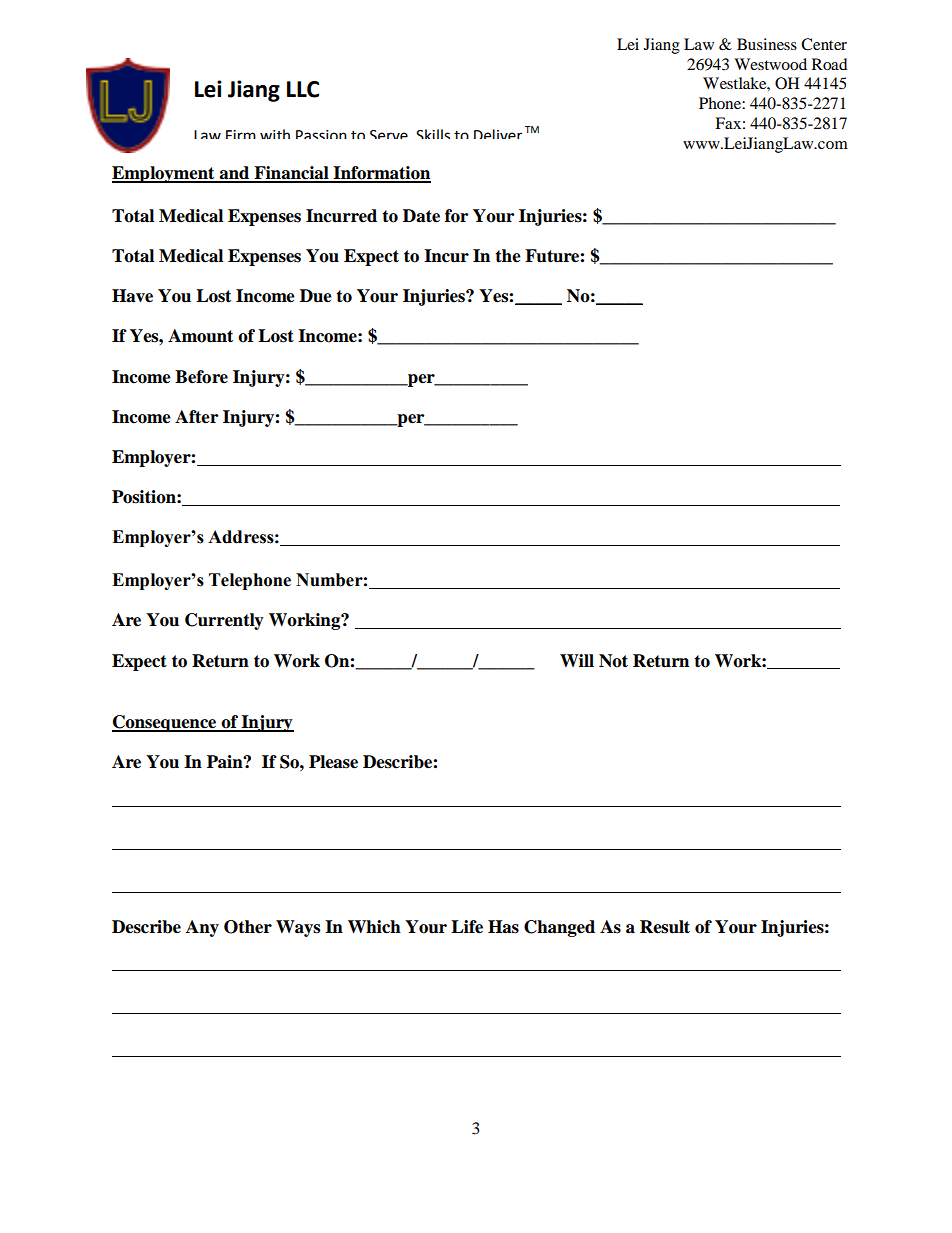 The width and height of the document is (952, 1233). Describe the element at coordinates (613, 661) in the document. I see `Not` at that location.
